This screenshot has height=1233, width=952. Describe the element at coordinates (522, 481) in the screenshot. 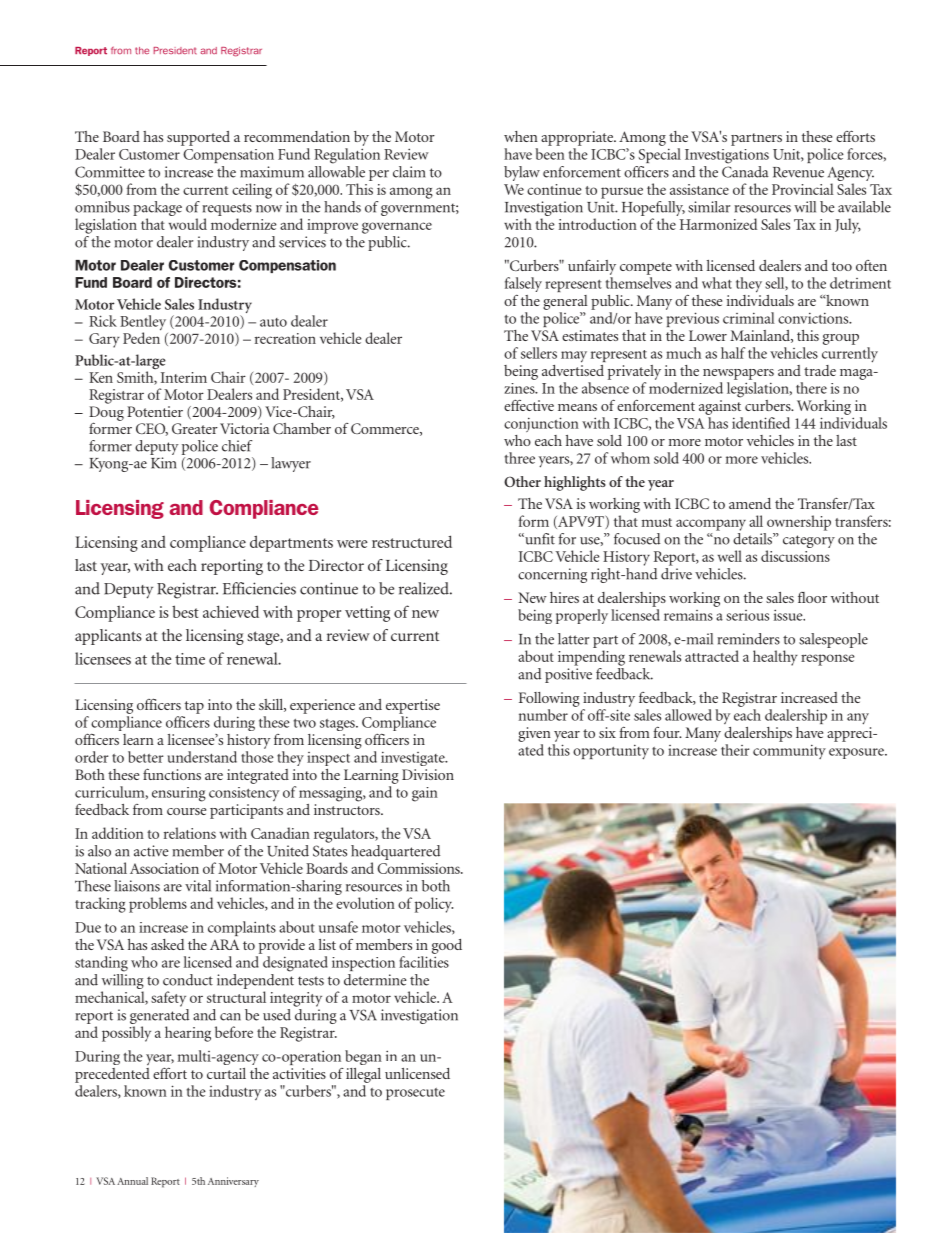

I see `Other` at that location.
